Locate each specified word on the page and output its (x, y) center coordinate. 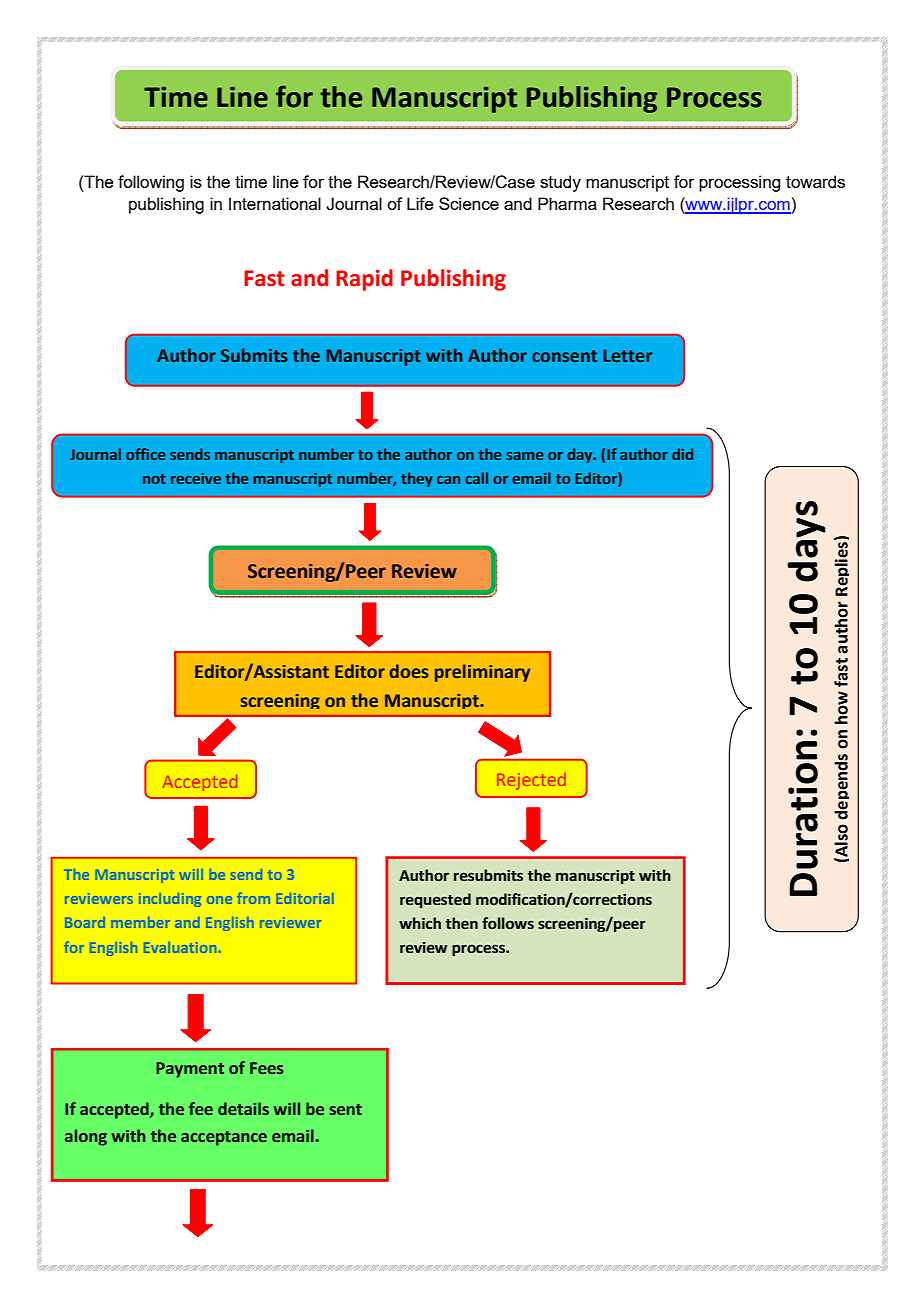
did (682, 454)
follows (508, 923)
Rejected (531, 781)
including (170, 900)
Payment (190, 1070)
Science (469, 203)
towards (815, 181)
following (151, 183)
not (154, 479)
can (448, 480)
